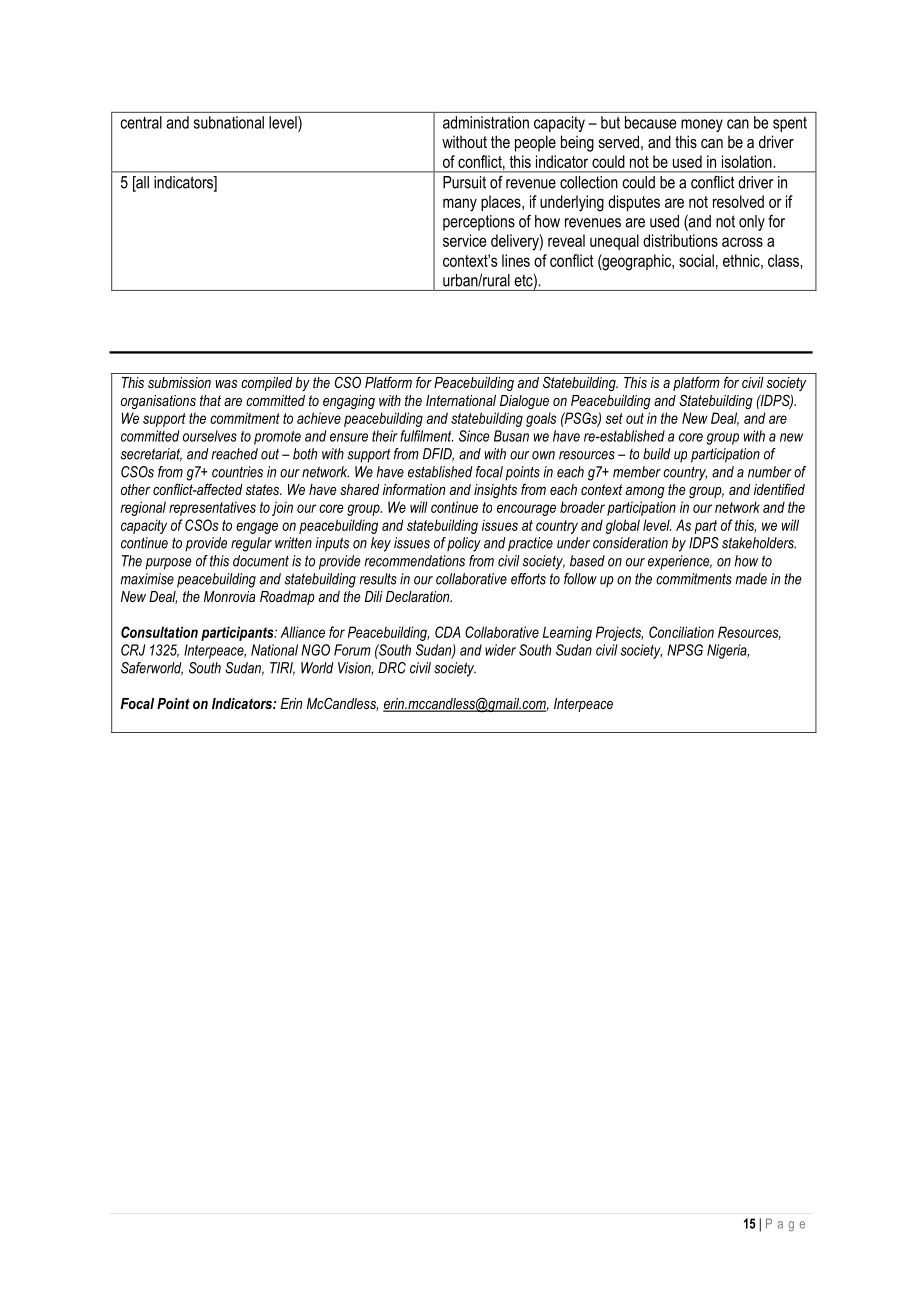  I want to click on Consultation, so click(159, 632).
